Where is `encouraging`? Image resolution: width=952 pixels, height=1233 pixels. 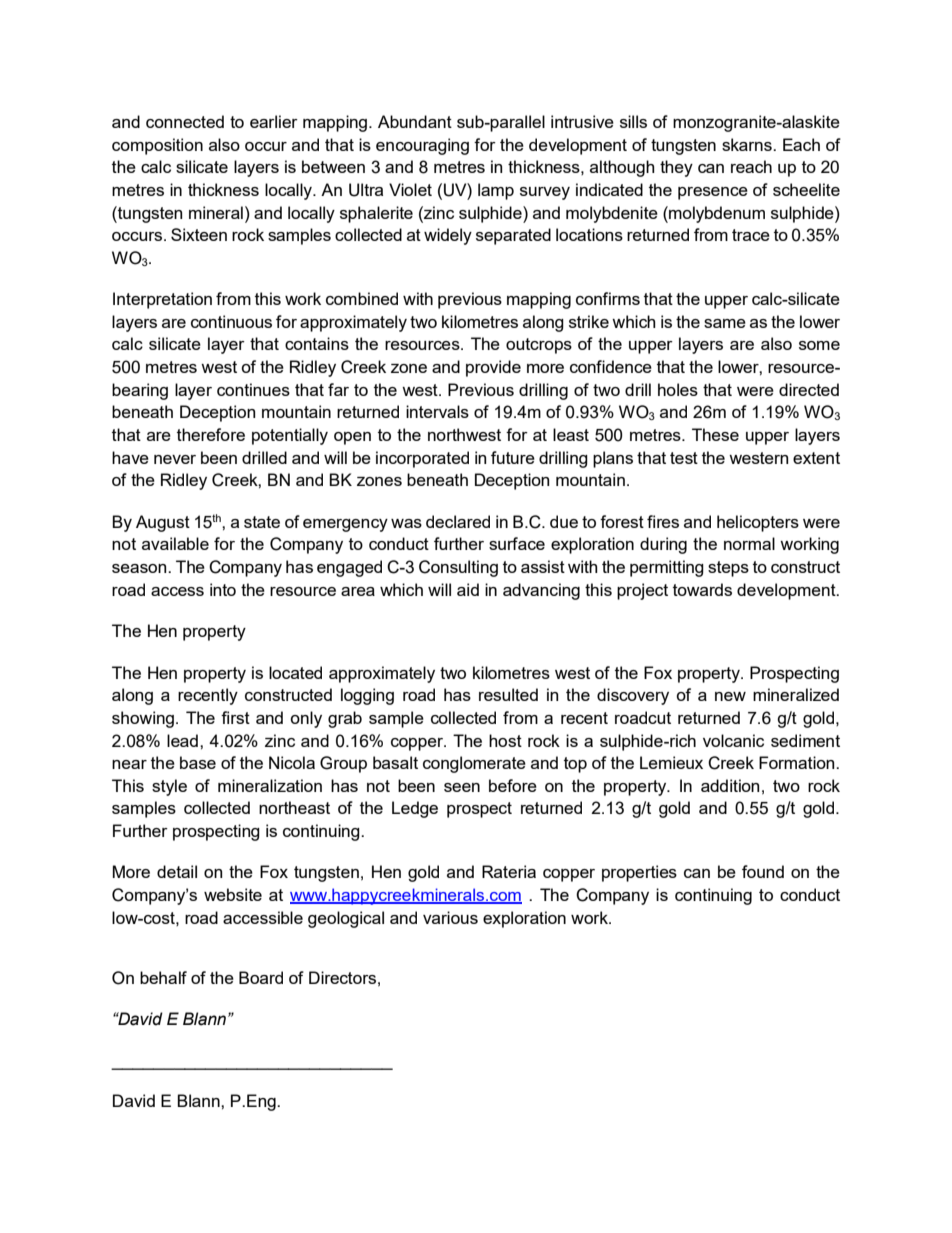 encouraging is located at coordinates (422, 146).
